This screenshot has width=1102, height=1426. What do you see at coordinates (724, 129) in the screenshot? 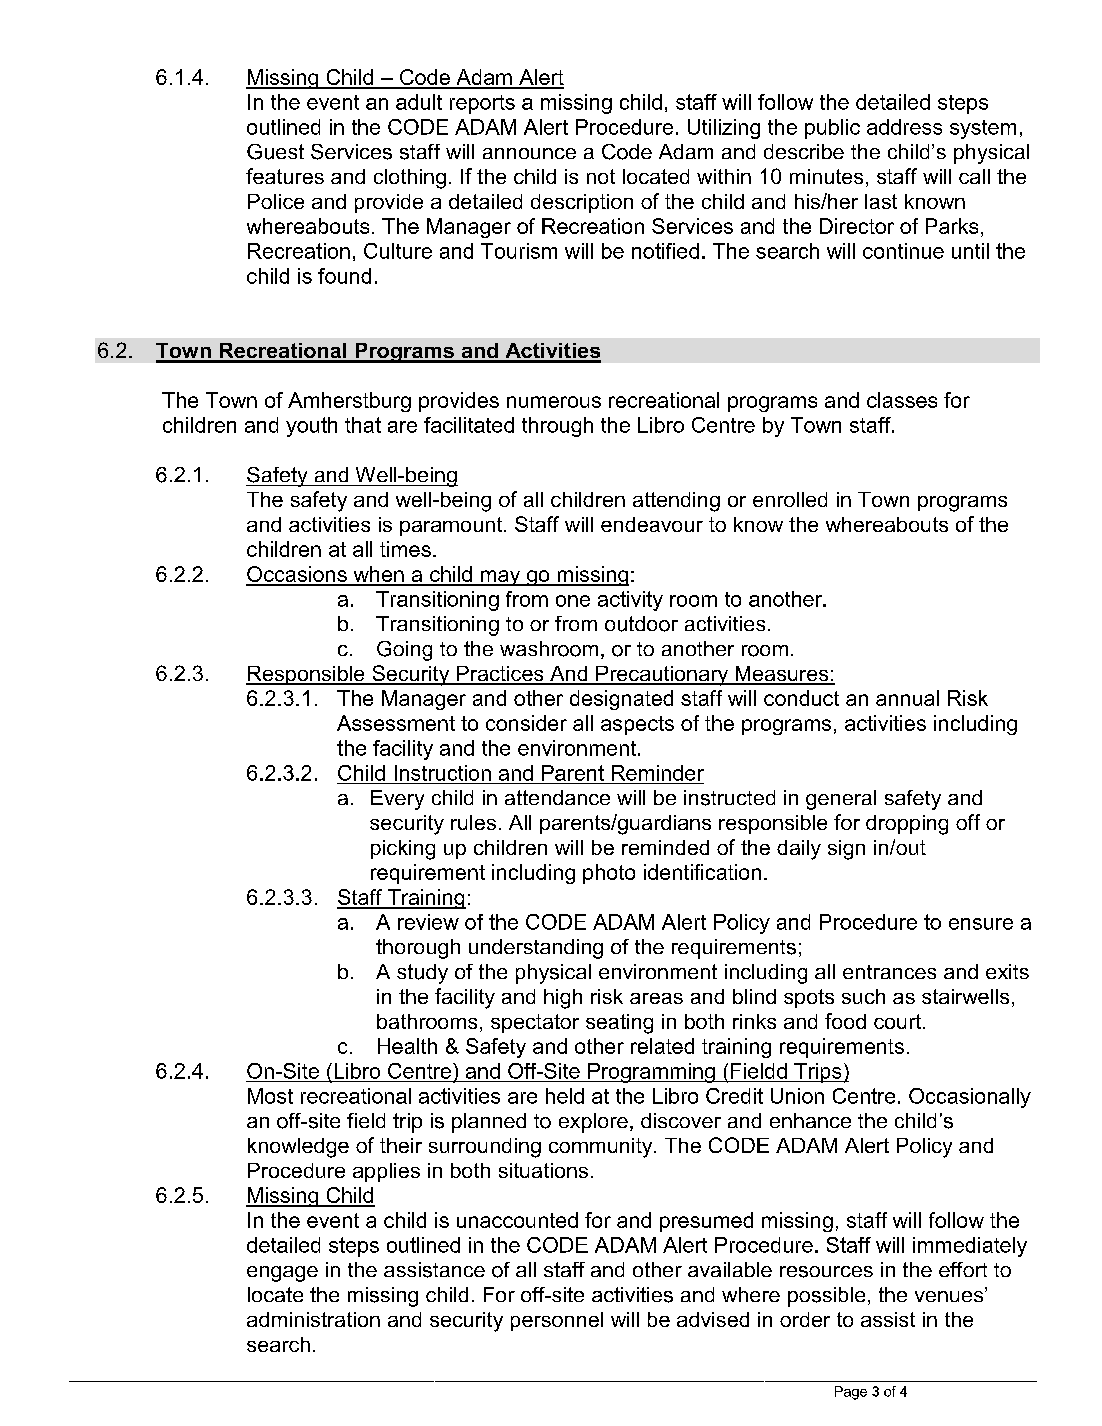
I see `Utilizing` at bounding box center [724, 129].
